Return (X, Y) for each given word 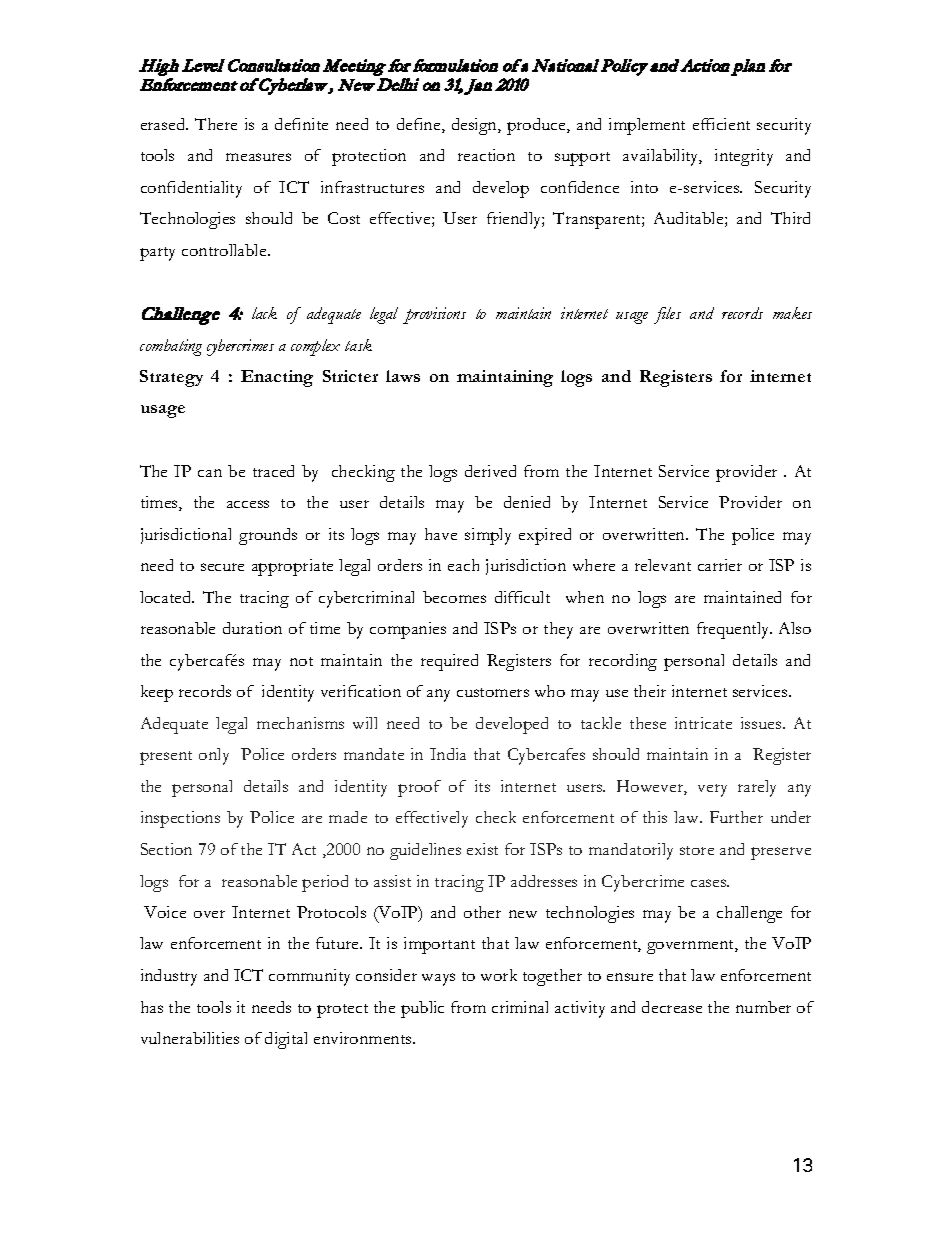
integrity (744, 157)
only (214, 756)
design (475, 126)
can (210, 473)
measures (258, 157)
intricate (703, 723)
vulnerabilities (190, 1038)
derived (490, 471)
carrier (720, 565)
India (448, 754)
